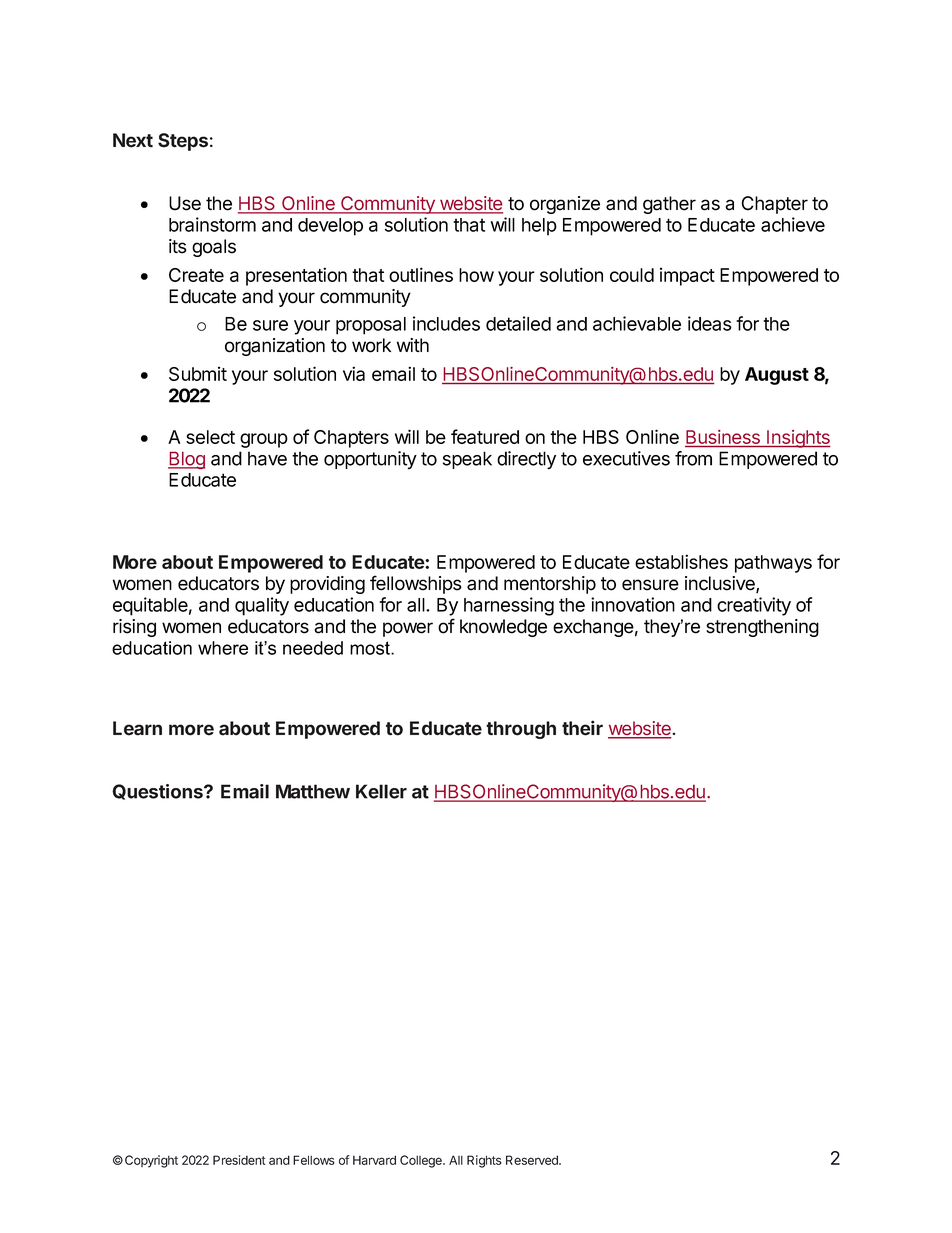 The image size is (952, 1233). I want to click on featured, so click(485, 436).
